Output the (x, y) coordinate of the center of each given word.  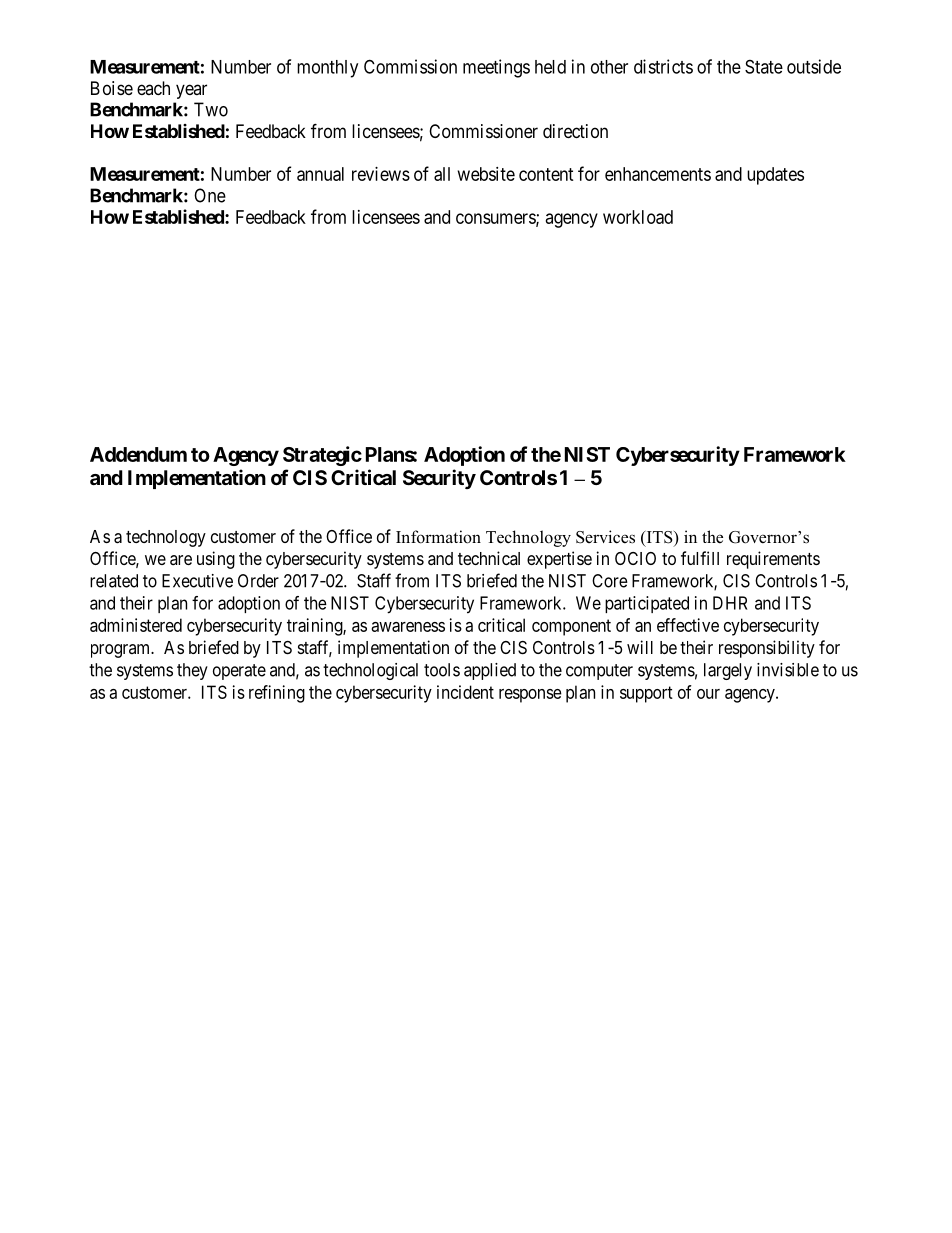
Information (438, 537)
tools (442, 670)
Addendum (138, 454)
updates (775, 176)
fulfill (700, 558)
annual (320, 174)
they (192, 671)
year (191, 91)
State (764, 66)
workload (638, 217)
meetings (496, 68)
